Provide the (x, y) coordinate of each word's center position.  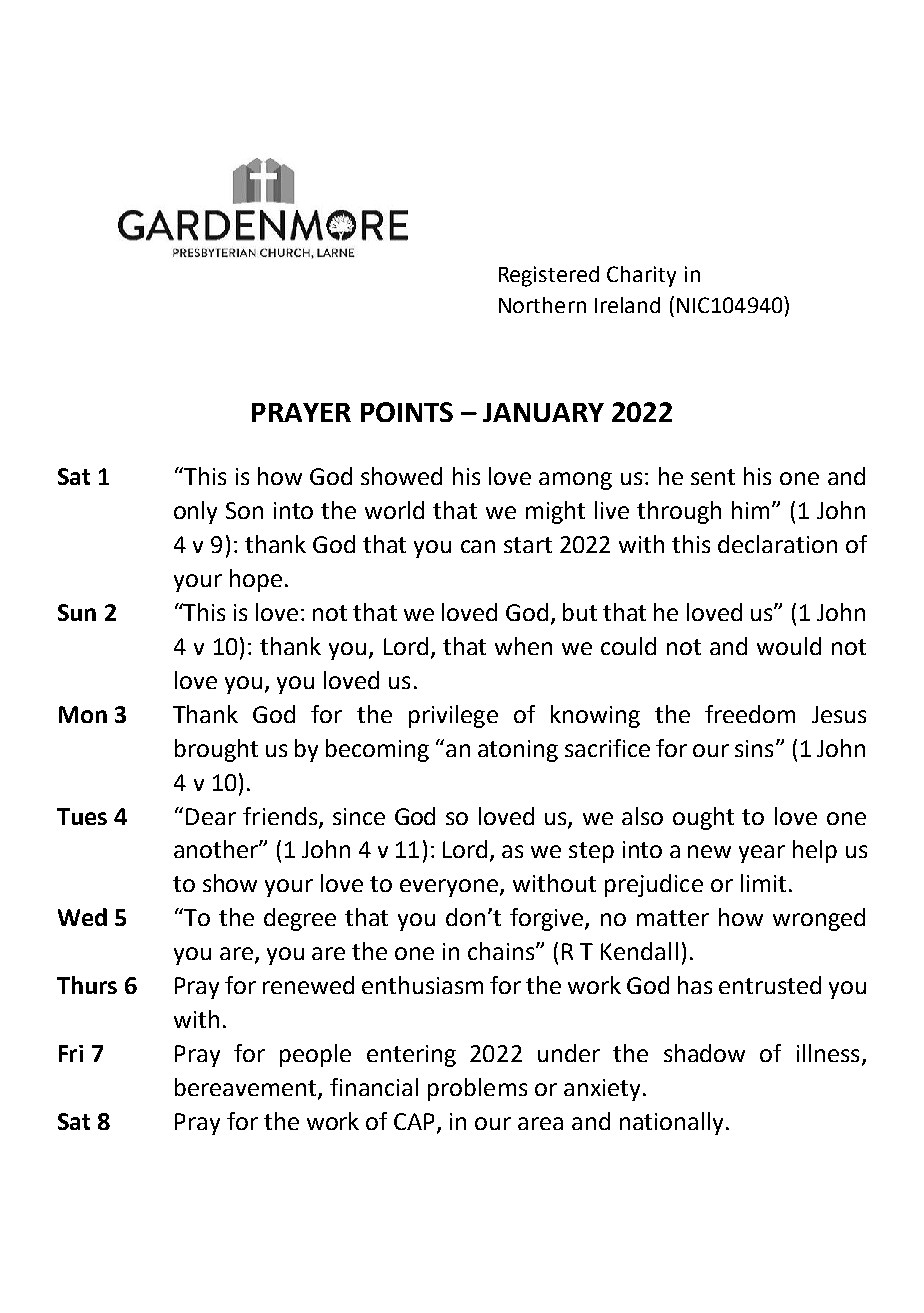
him (750, 510)
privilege (453, 716)
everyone (450, 888)
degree (300, 919)
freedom (750, 714)
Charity (641, 276)
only (195, 512)
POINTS (407, 412)
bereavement (247, 1088)
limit (763, 883)
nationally (671, 1123)
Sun (77, 612)
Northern (542, 305)
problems (477, 1089)
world (394, 510)
